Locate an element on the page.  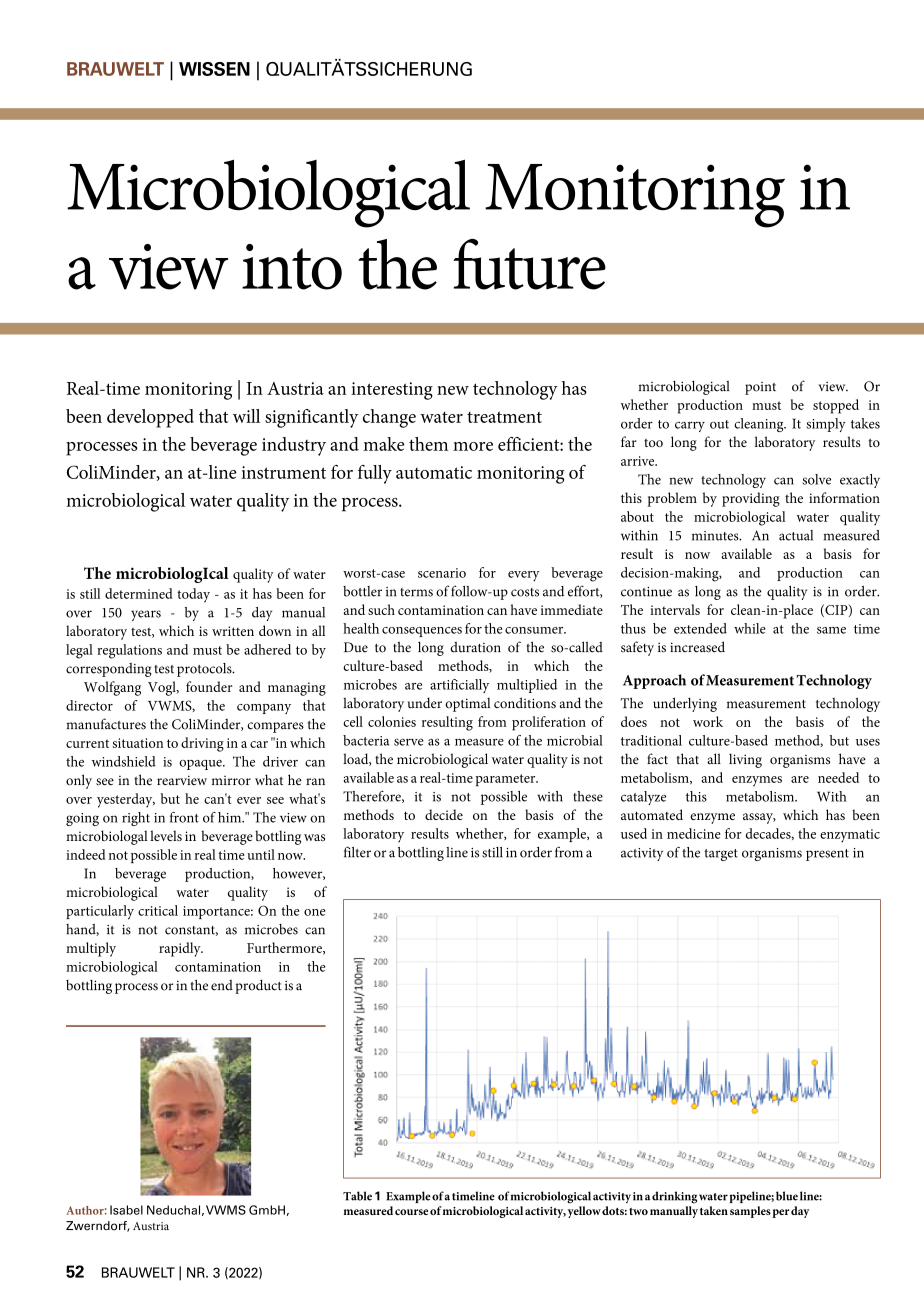
stopped is located at coordinates (836, 406).
